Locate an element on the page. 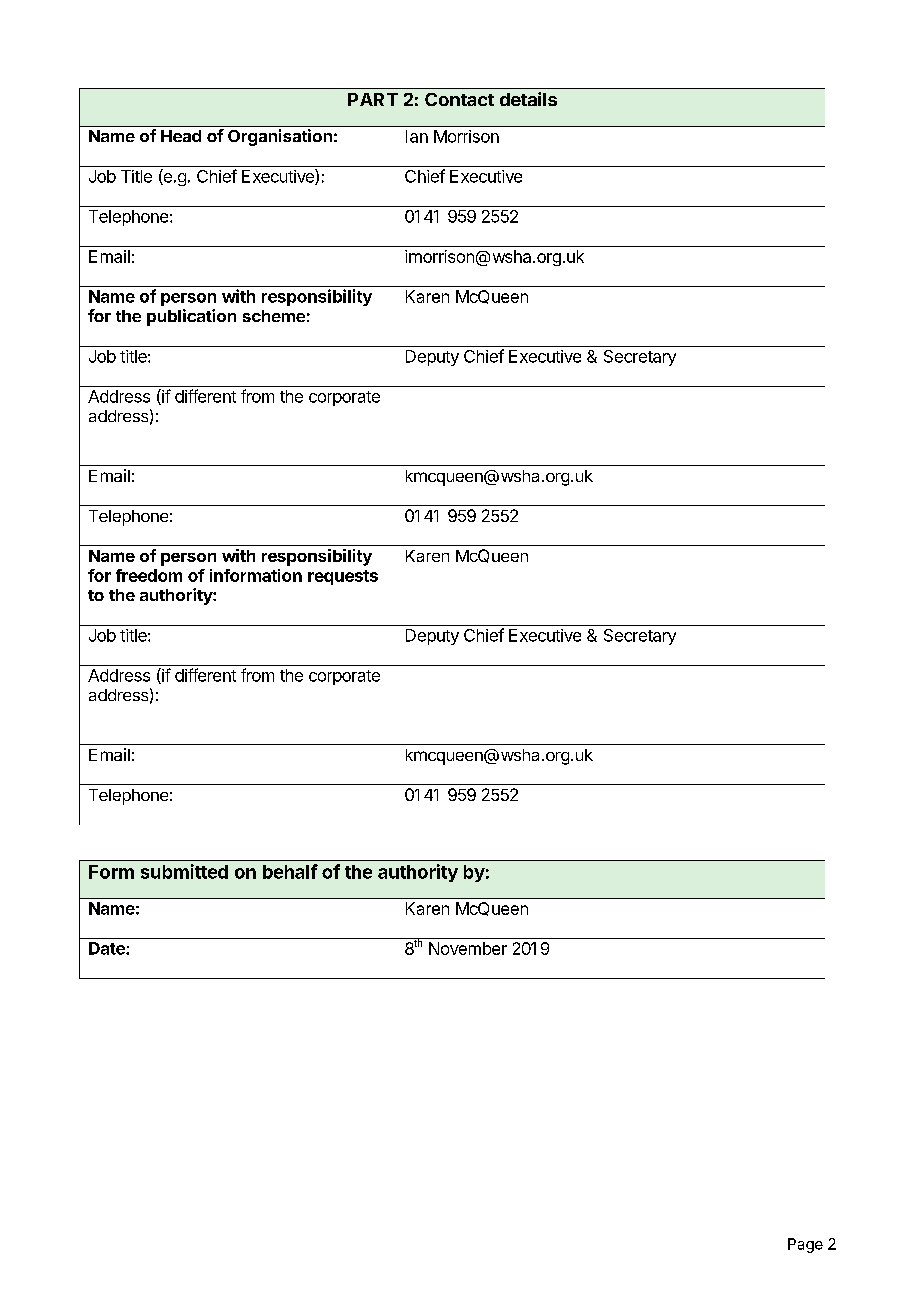 The width and height of the page is (924, 1308). November is located at coordinates (468, 948).
